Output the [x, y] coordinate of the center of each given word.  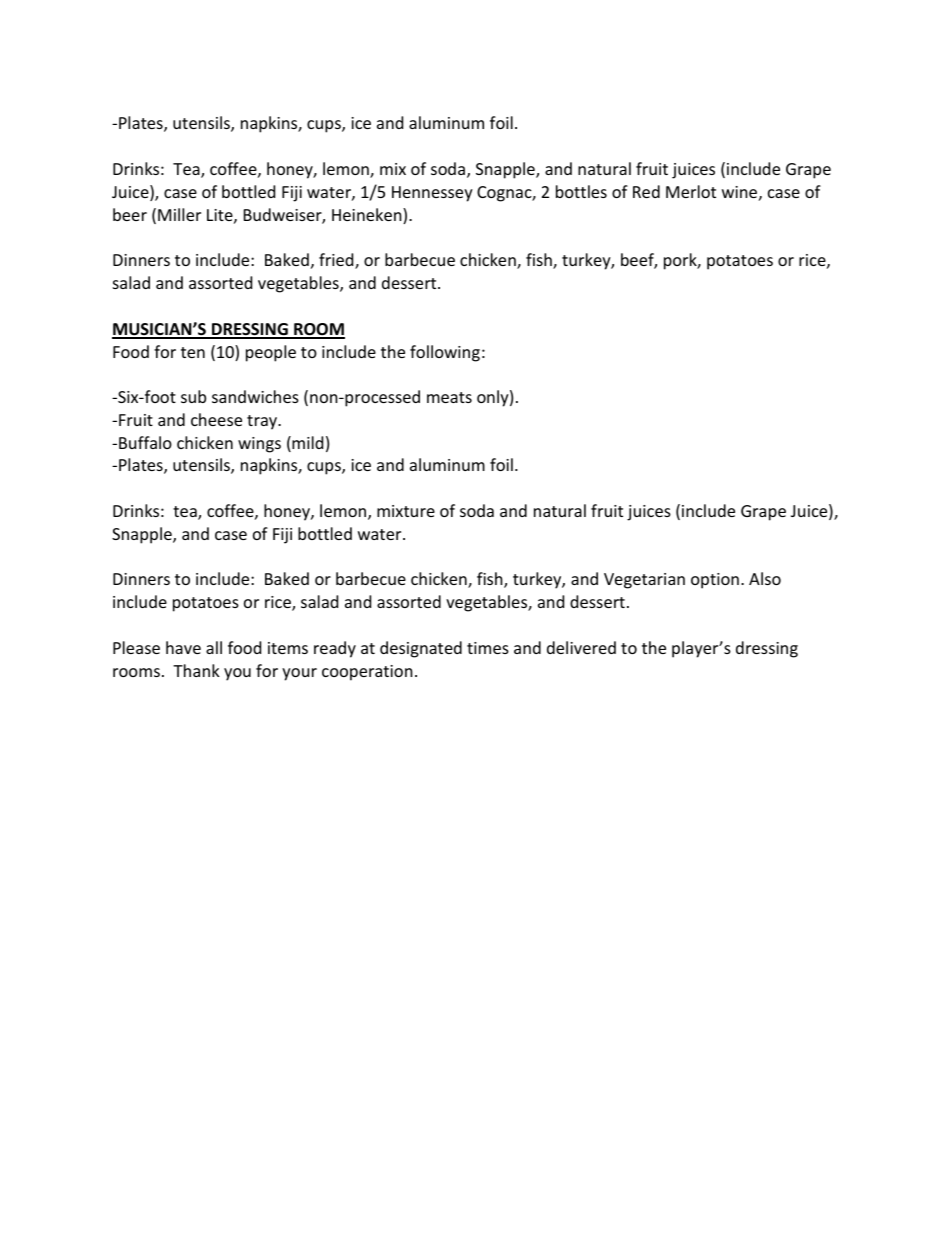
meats [449, 397]
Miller [179, 214]
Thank [196, 670]
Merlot [691, 191]
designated [421, 649]
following [445, 353]
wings [259, 445]
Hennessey [432, 194]
